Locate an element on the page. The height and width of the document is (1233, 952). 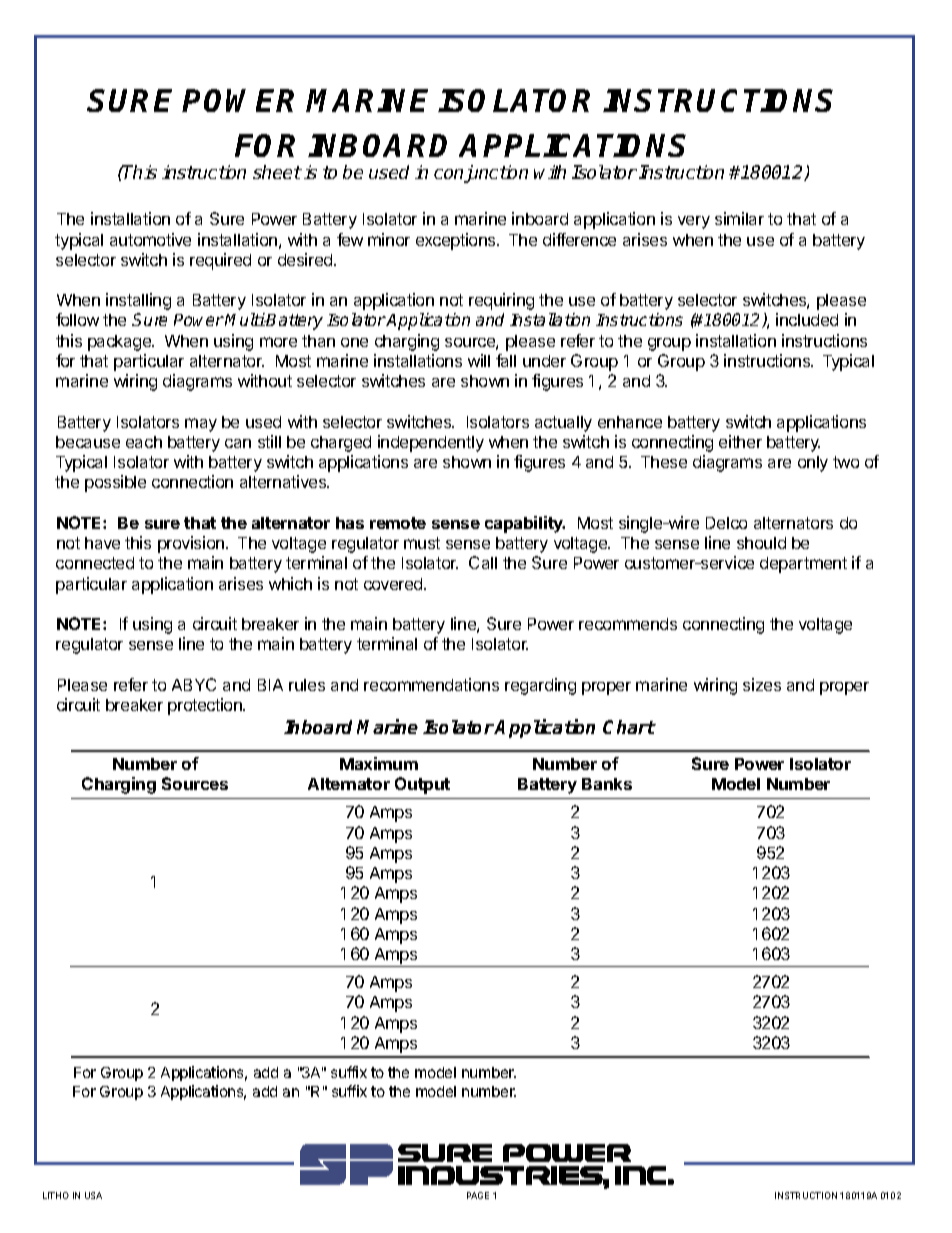
conjunction is located at coordinates (481, 174).
